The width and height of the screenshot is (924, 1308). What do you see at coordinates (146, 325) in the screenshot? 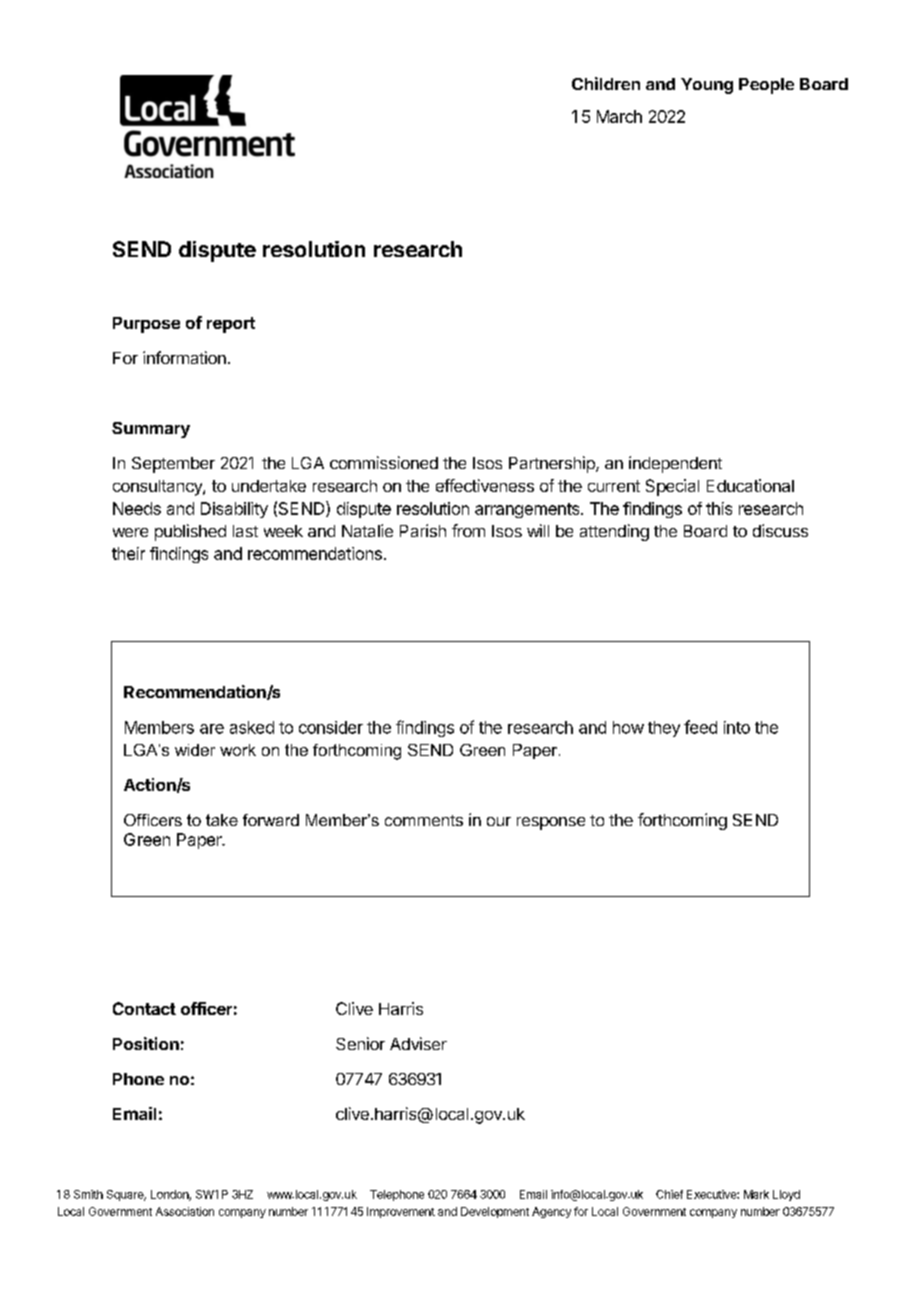
I see `Purpose` at bounding box center [146, 325].
